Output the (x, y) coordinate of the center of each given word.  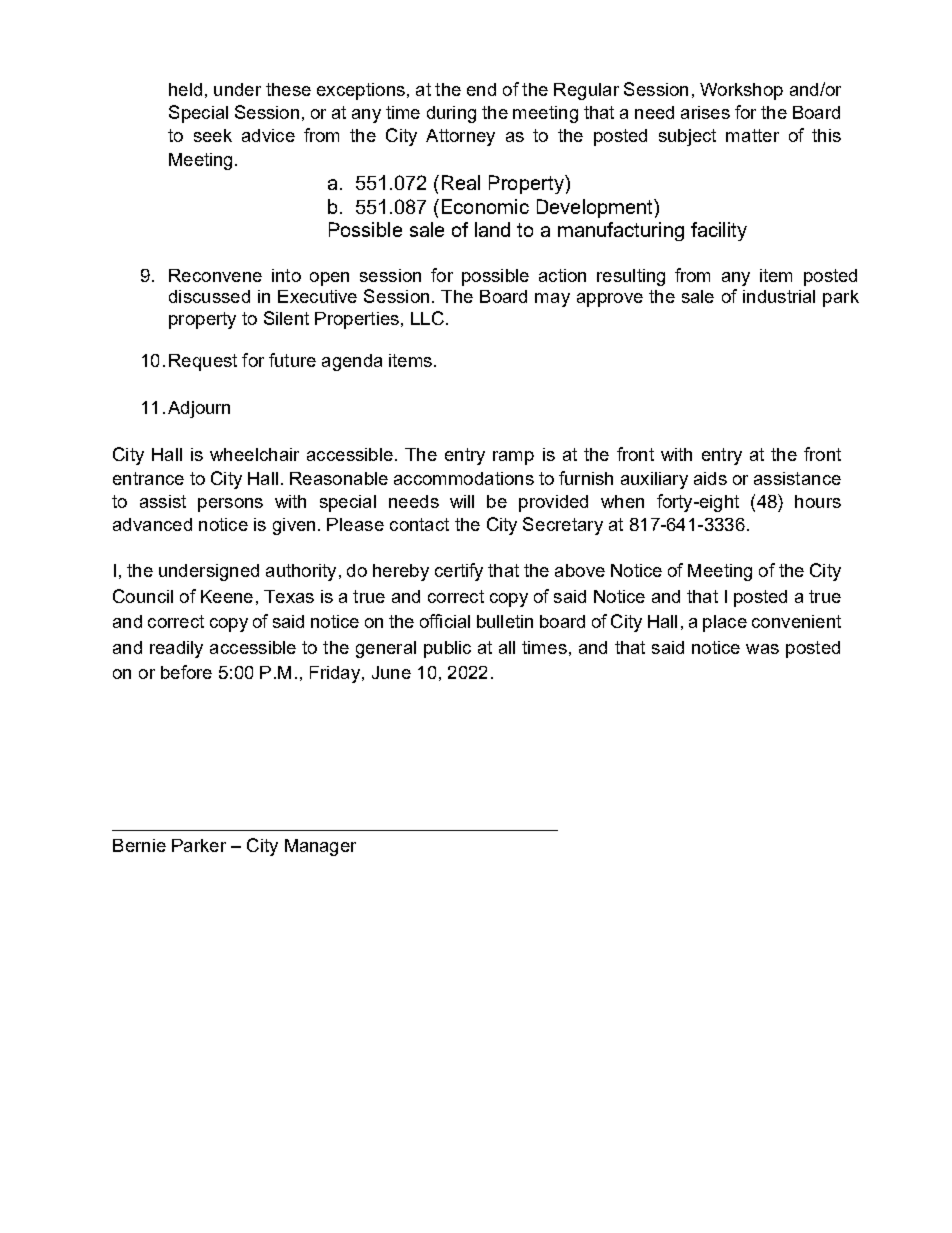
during (451, 114)
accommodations (464, 478)
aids (710, 478)
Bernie (139, 845)
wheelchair (254, 454)
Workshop (741, 91)
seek (213, 135)
